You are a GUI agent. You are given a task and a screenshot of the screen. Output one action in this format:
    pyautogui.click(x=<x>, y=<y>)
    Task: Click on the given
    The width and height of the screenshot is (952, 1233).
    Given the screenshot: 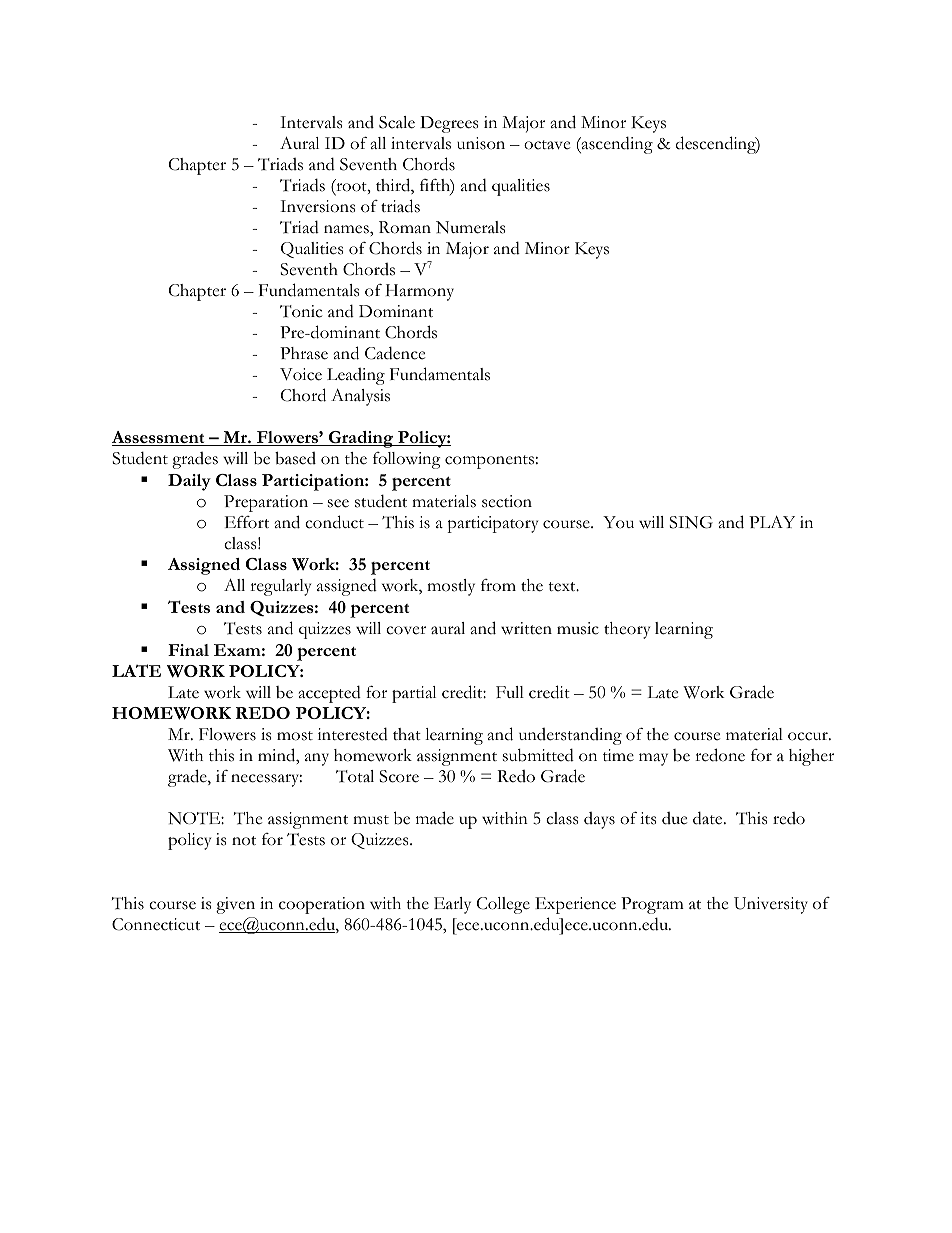 What is the action you would take?
    pyautogui.click(x=235, y=905)
